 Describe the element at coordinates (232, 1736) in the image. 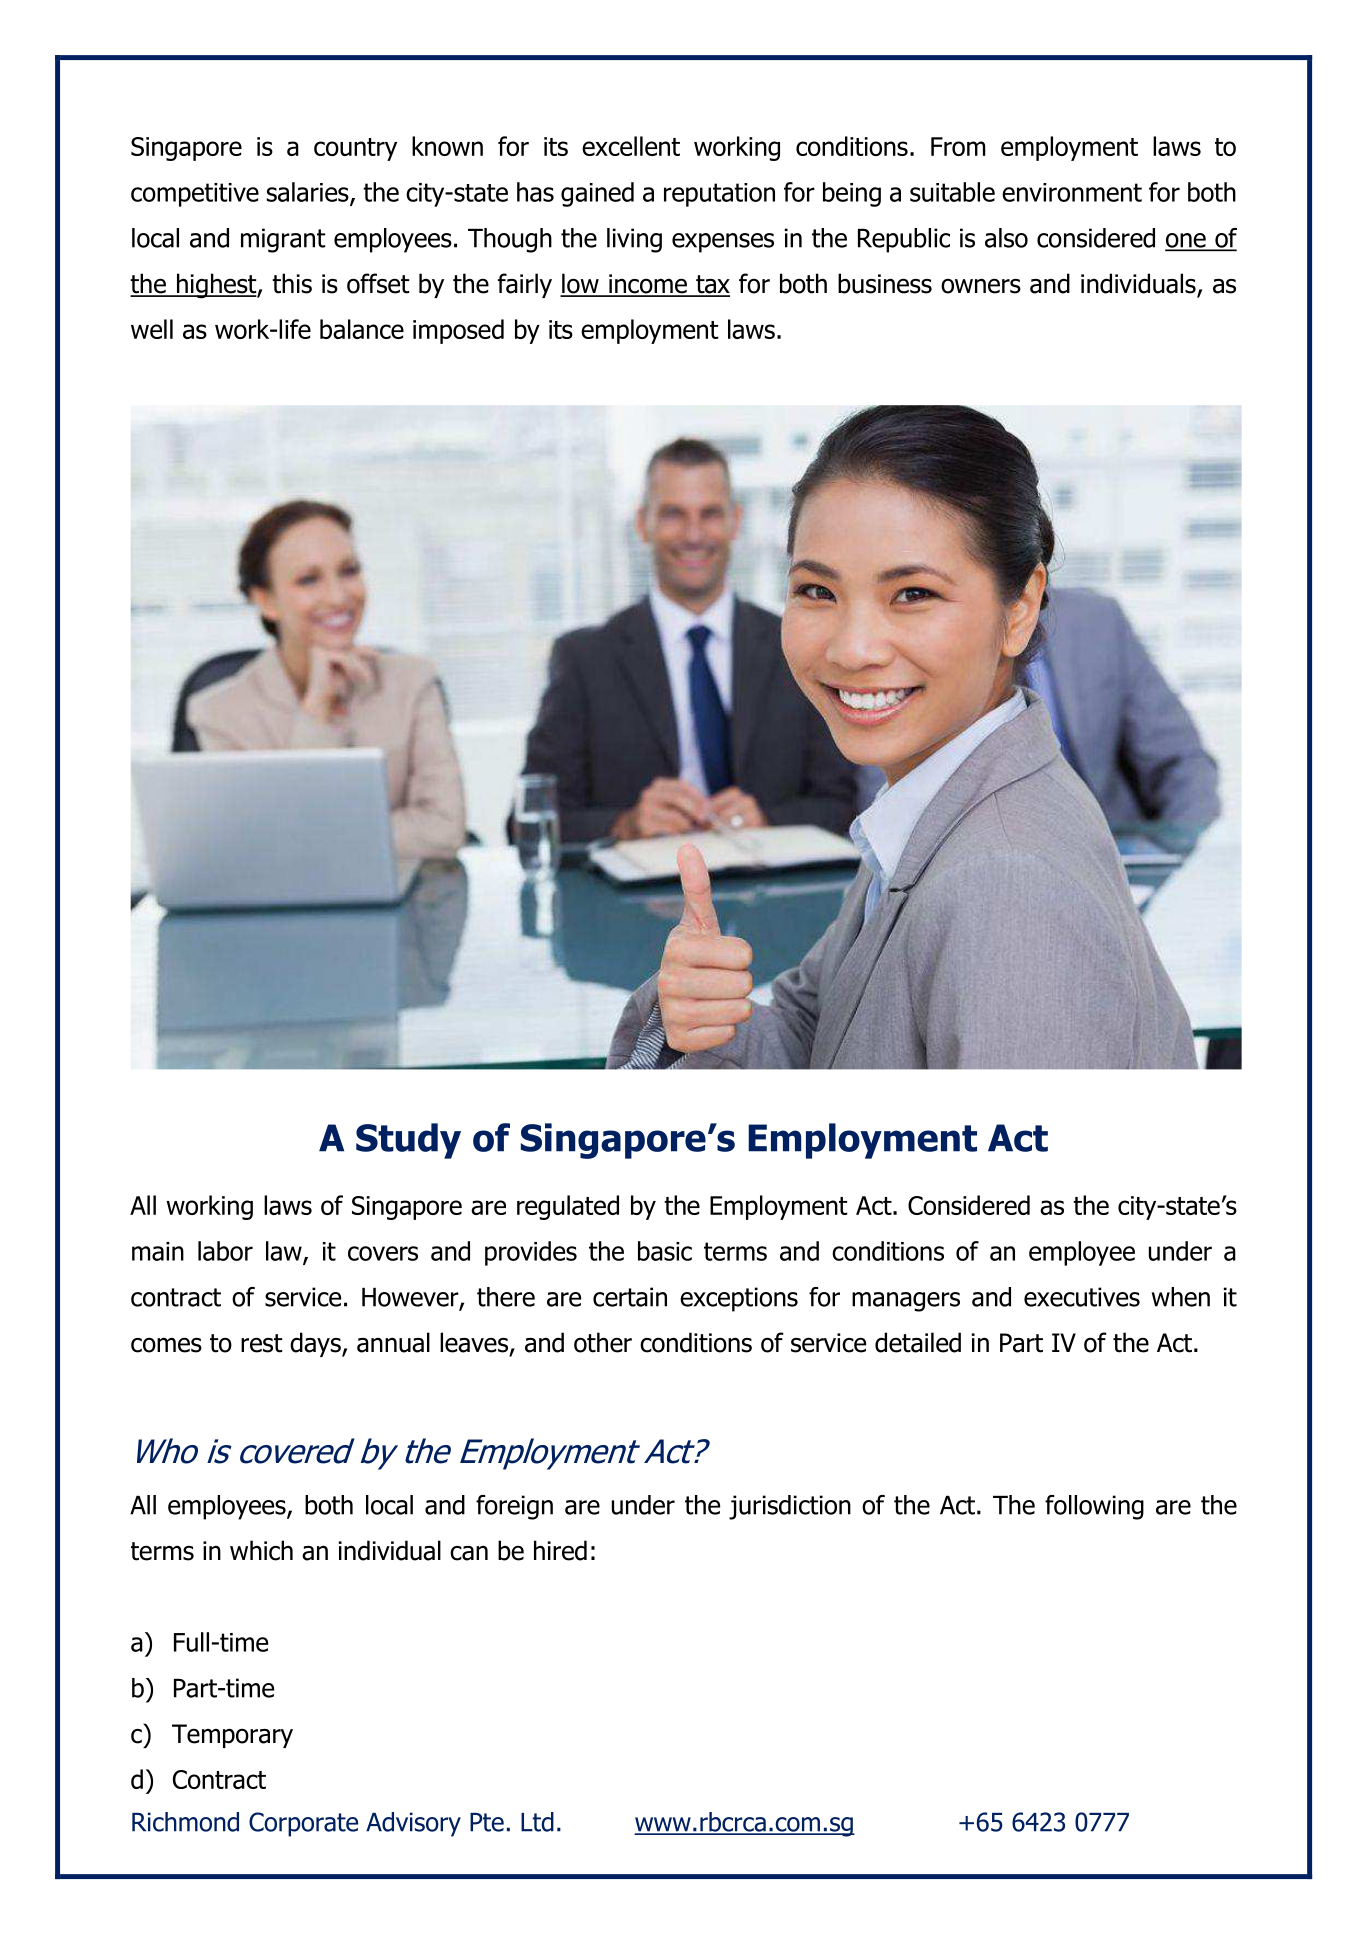

I see `Temporary` at that location.
